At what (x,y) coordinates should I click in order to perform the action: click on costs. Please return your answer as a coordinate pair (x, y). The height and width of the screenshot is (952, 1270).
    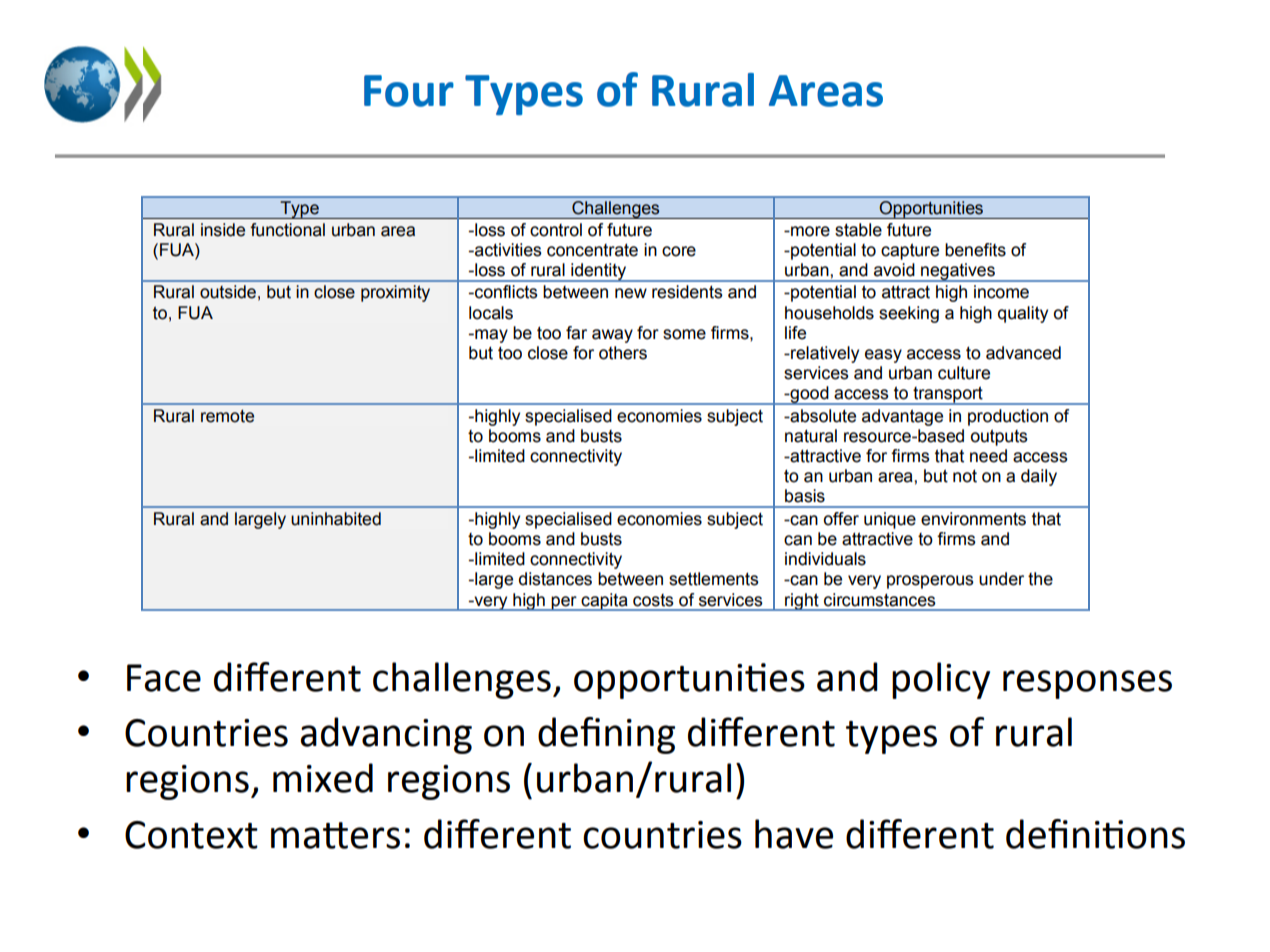
    Looking at the image, I should click on (653, 600).
